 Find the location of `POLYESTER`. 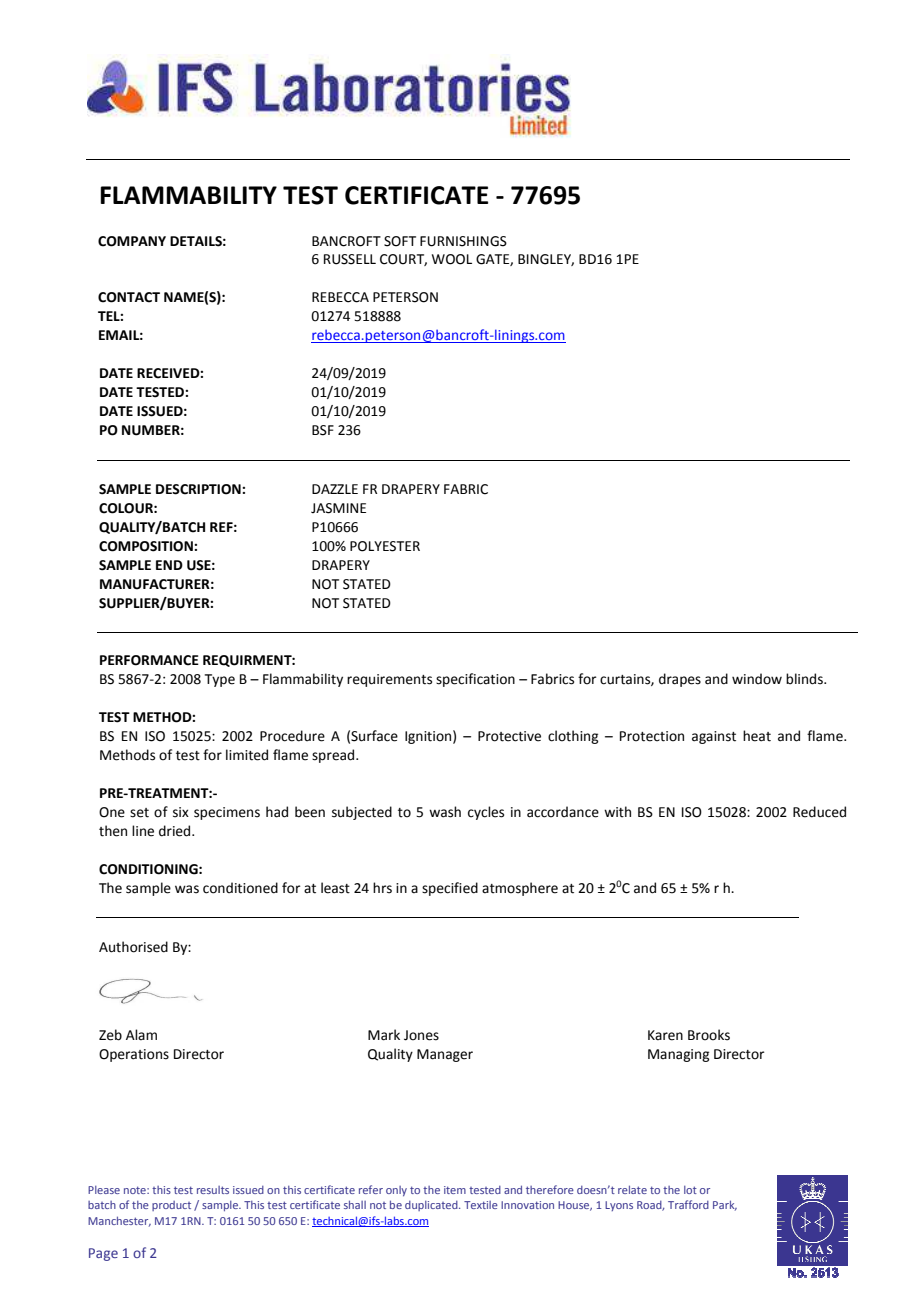

POLYESTER is located at coordinates (385, 546).
